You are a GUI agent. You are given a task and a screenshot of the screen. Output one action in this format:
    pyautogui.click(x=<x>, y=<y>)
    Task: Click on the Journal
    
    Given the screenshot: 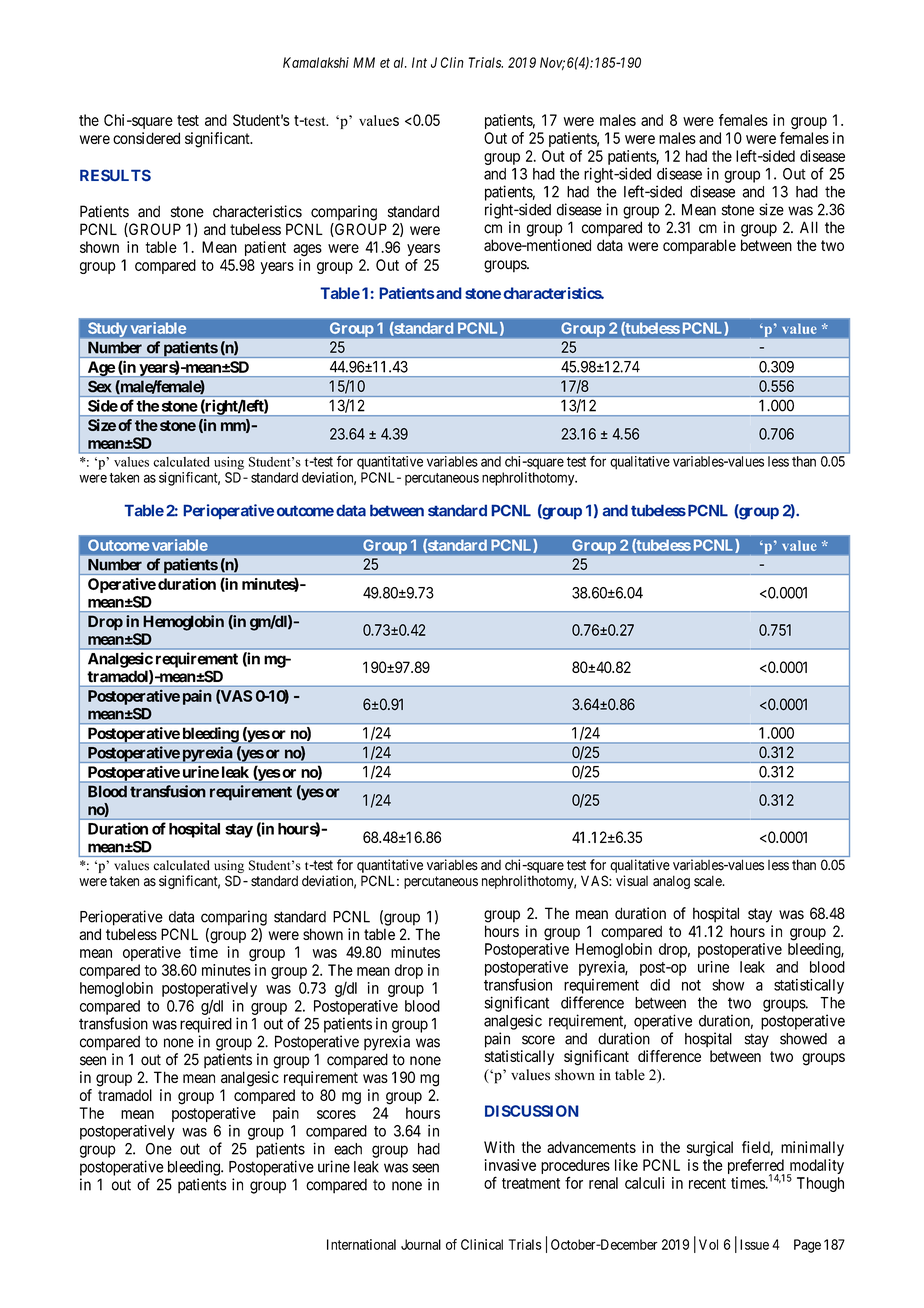 What is the action you would take?
    pyautogui.click(x=421, y=1244)
